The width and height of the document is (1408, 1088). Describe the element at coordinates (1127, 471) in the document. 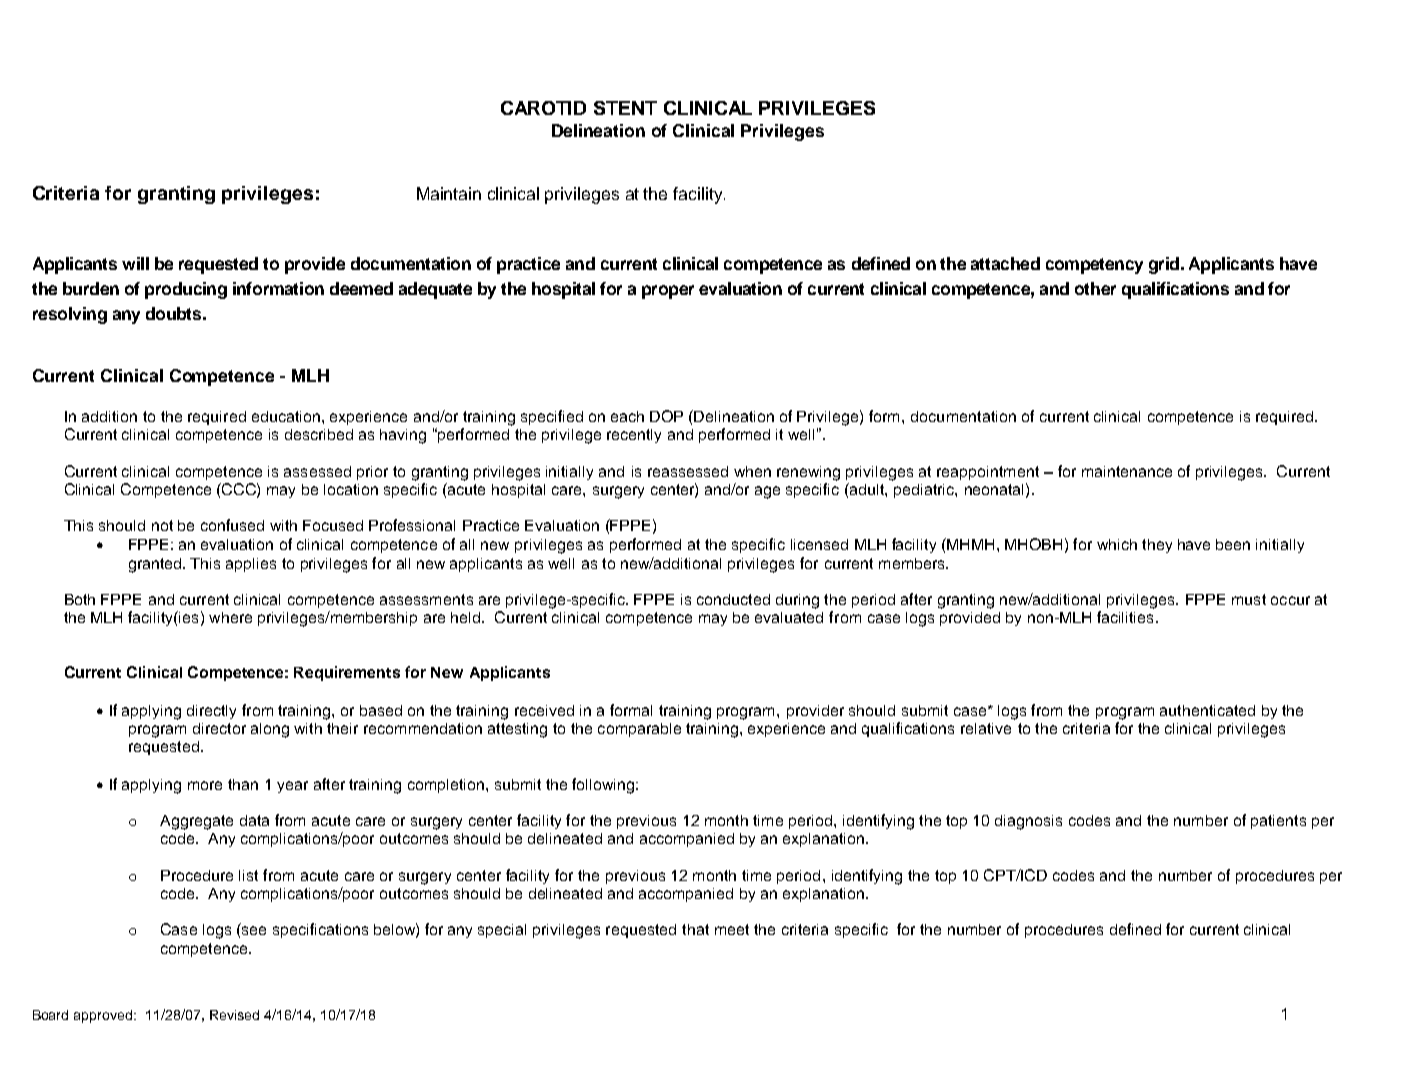

I see `maintenance` at that location.
